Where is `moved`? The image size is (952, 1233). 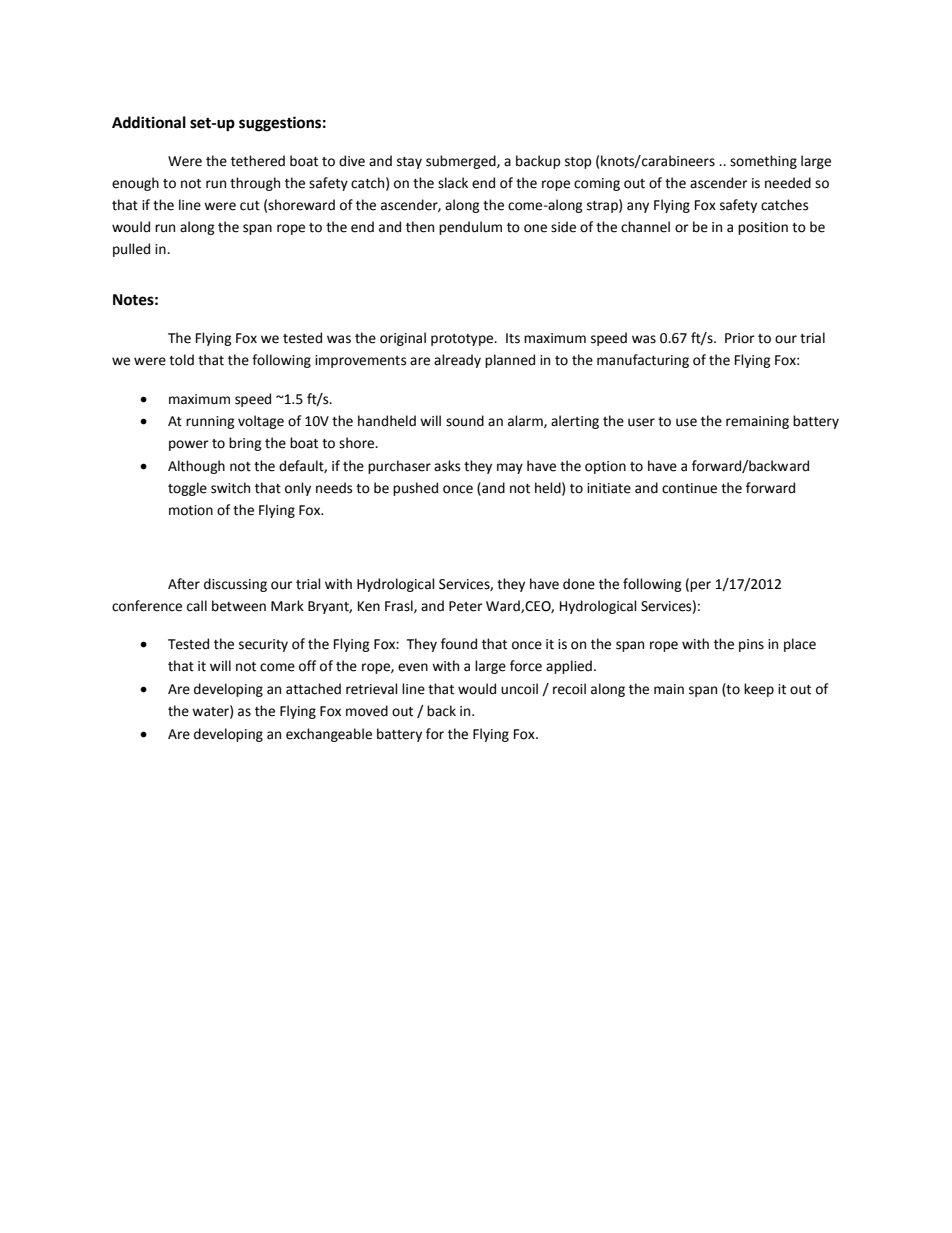 moved is located at coordinates (367, 711).
